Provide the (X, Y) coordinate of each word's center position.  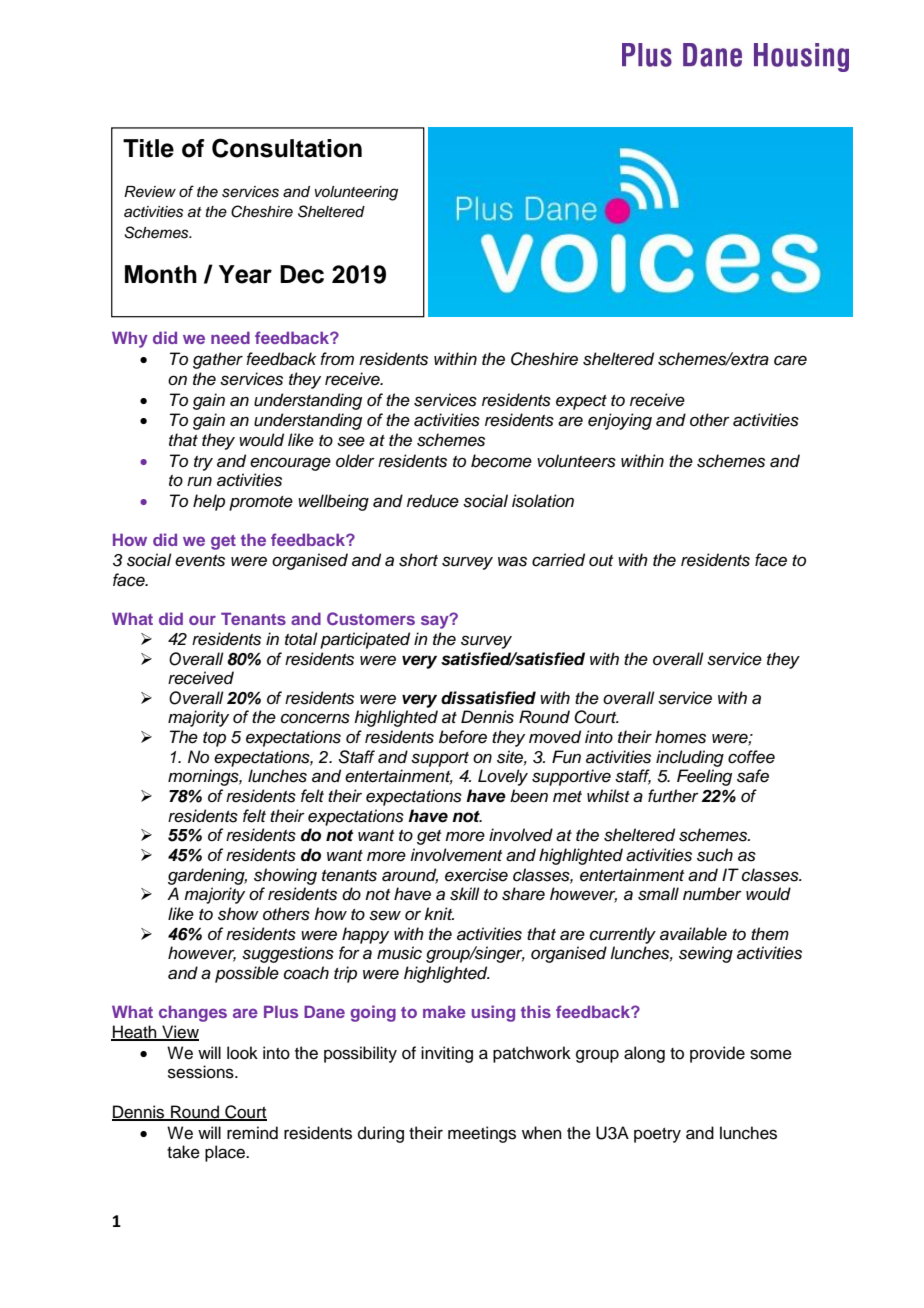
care (790, 360)
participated (365, 640)
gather (218, 360)
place (226, 1153)
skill (465, 894)
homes (680, 737)
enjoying (620, 421)
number (712, 894)
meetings (482, 1134)
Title (148, 148)
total (301, 639)
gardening (207, 876)
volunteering (356, 193)
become (501, 461)
